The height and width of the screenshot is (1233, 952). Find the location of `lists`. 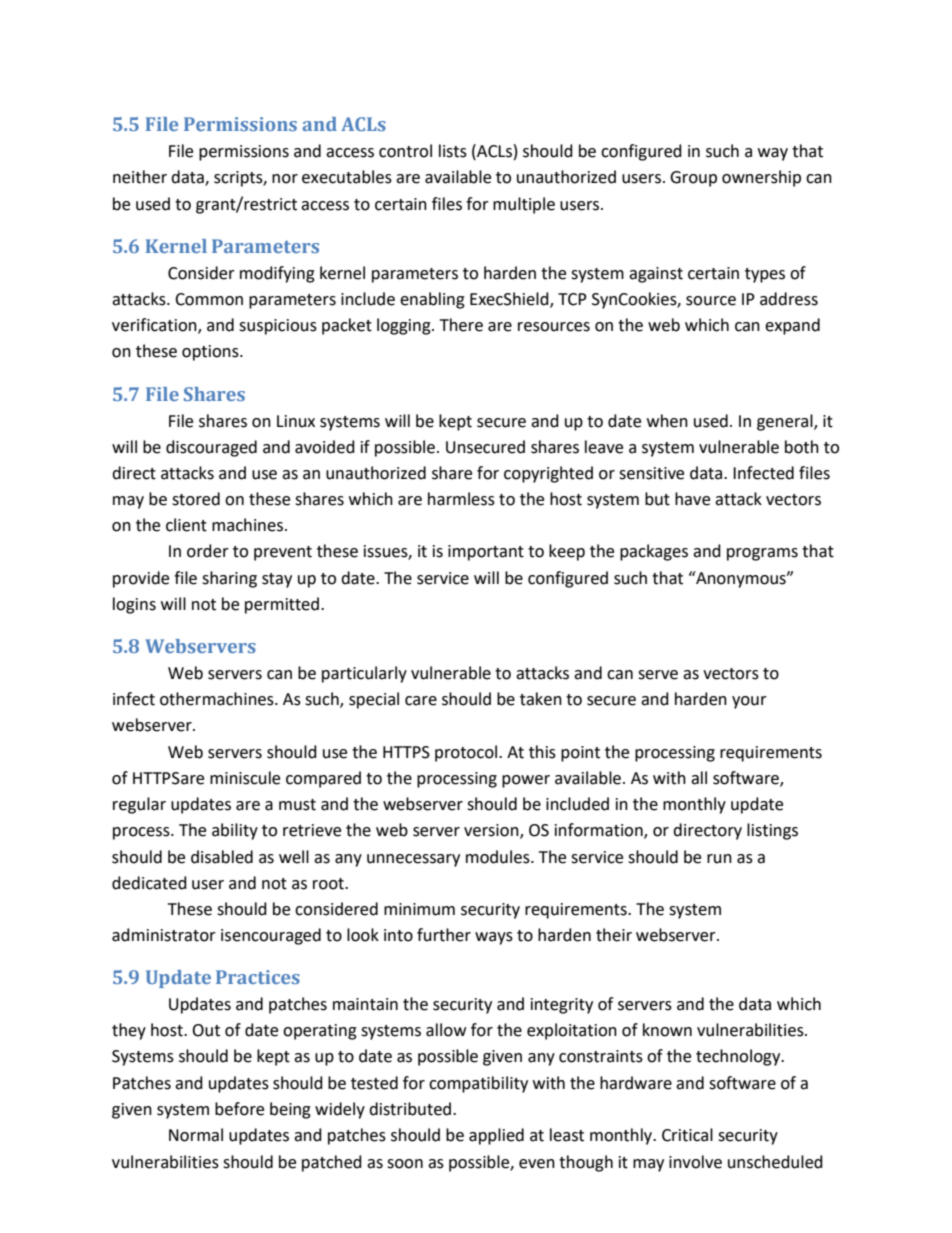

lists is located at coordinates (453, 151).
